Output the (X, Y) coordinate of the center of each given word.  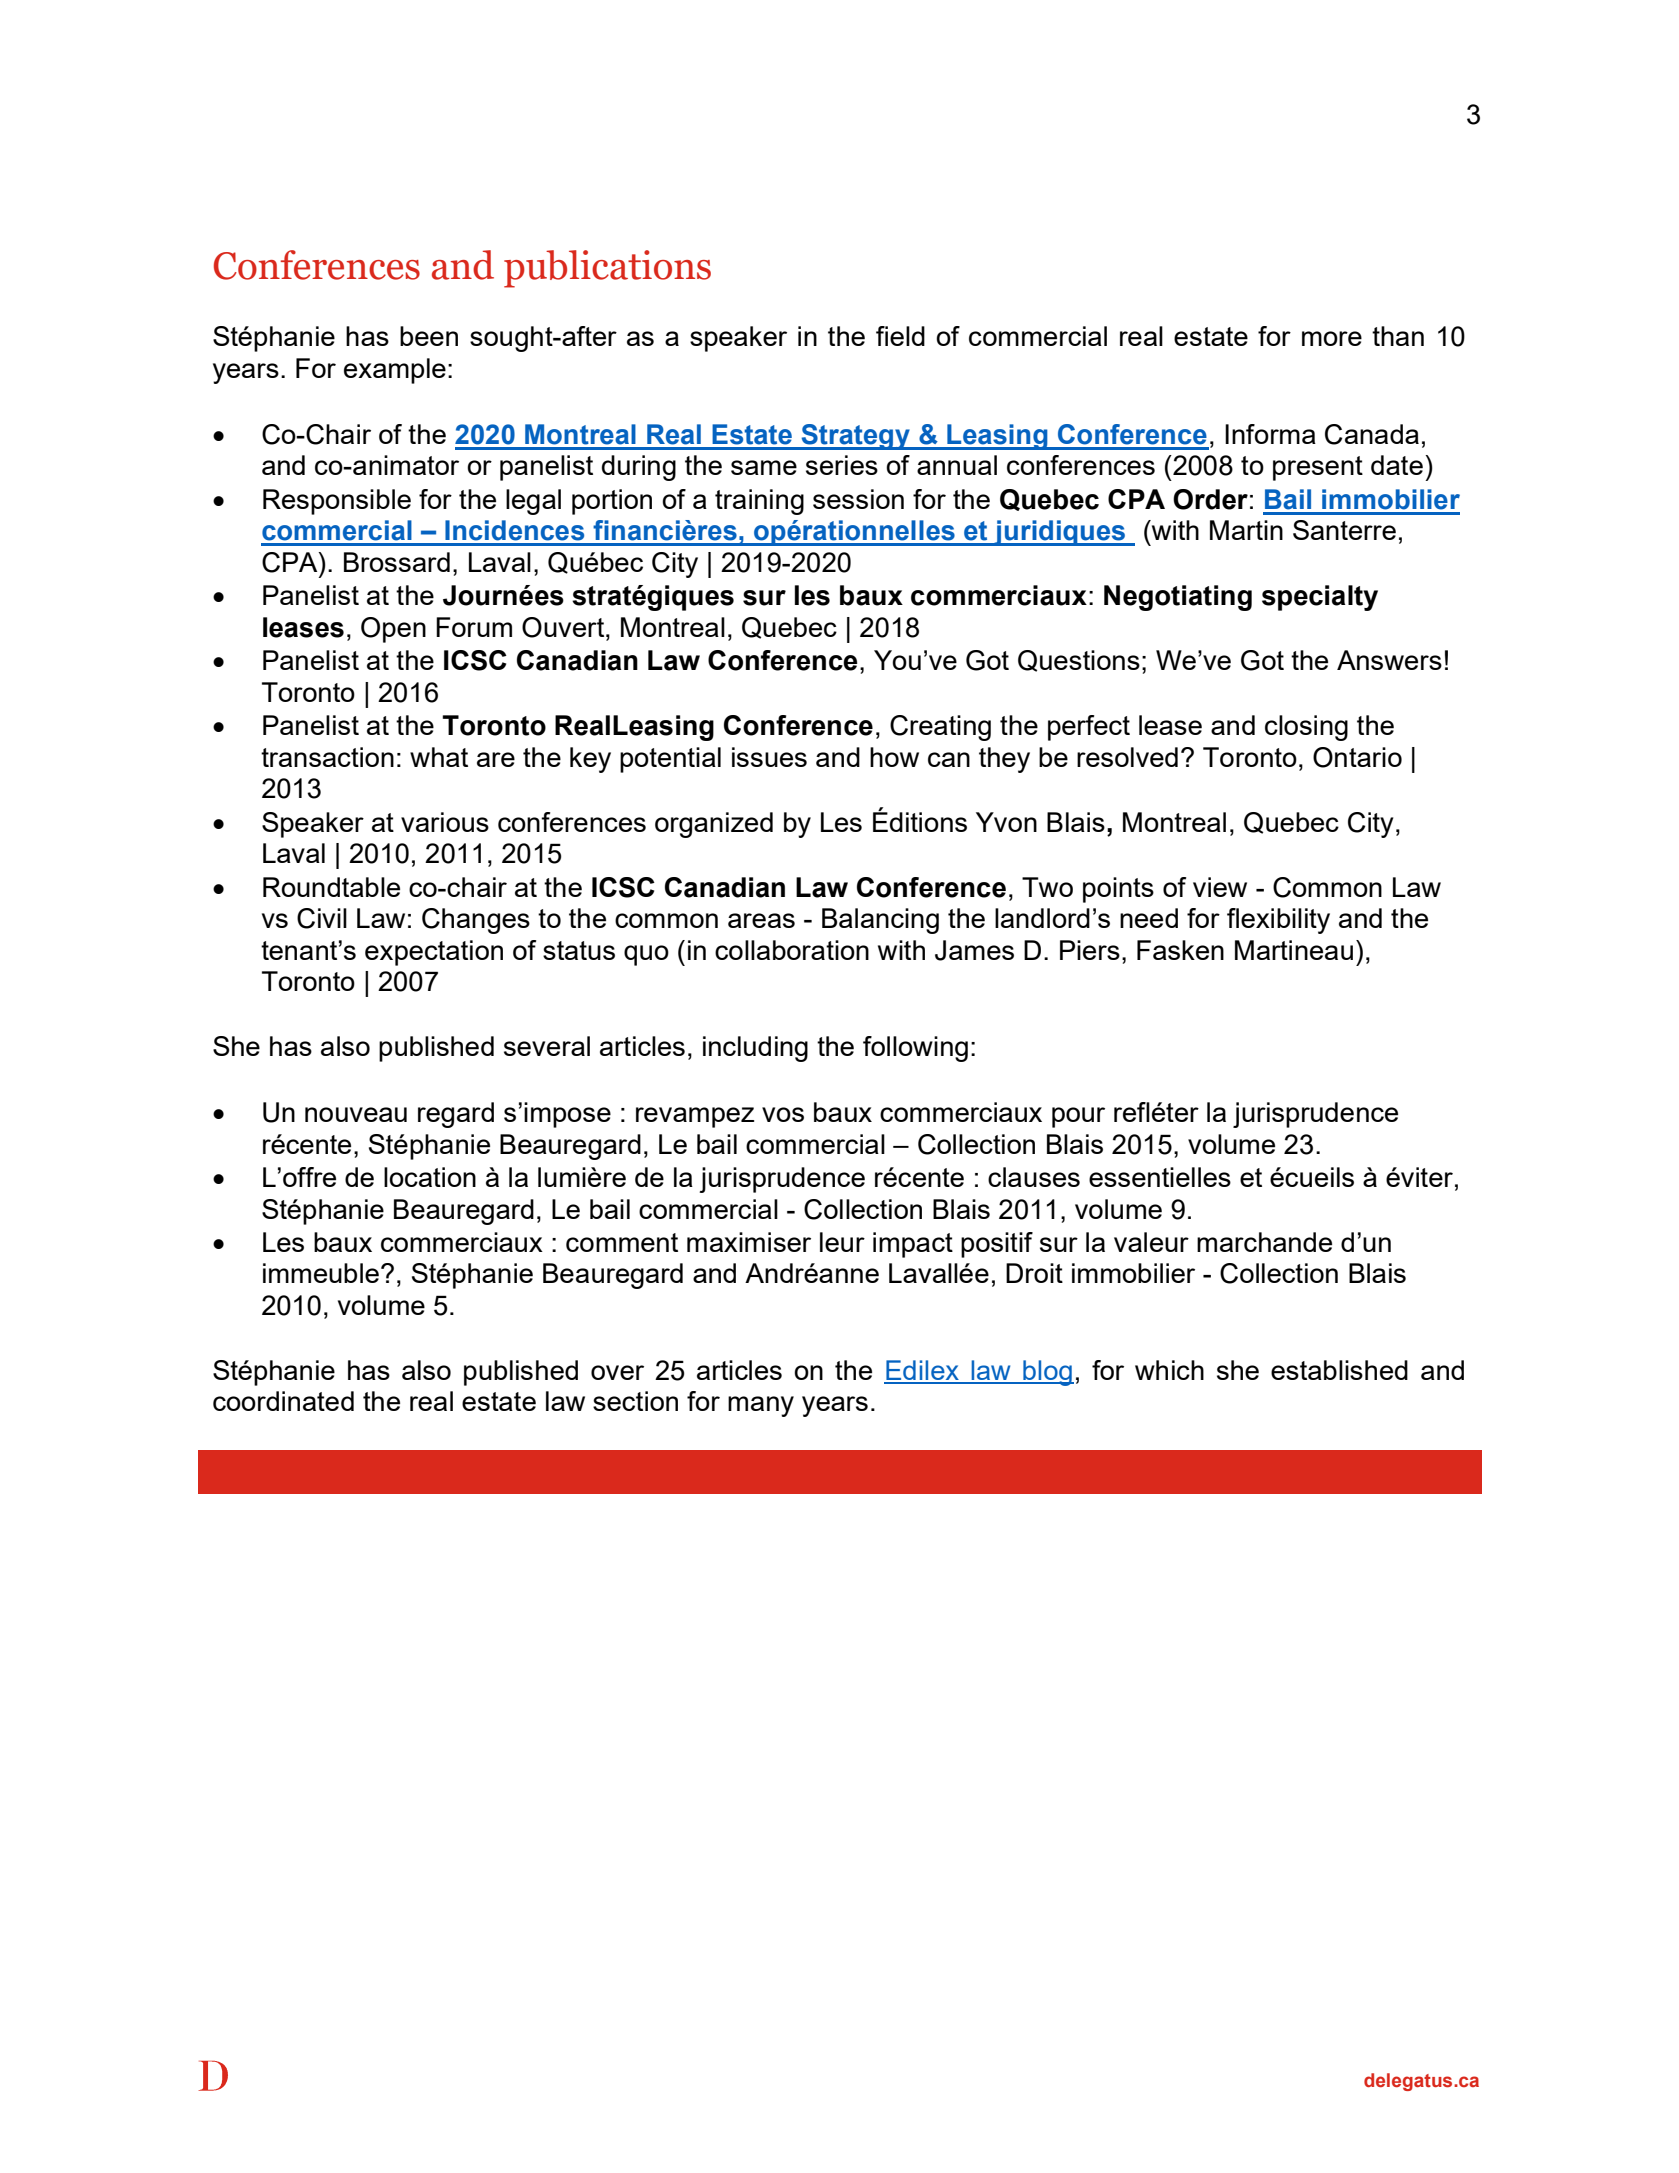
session (858, 499)
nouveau (356, 1114)
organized (714, 825)
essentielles (1160, 1177)
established (1339, 1370)
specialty (1320, 598)
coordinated (283, 1401)
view (1220, 887)
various (445, 822)
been (429, 336)
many (761, 1406)
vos (783, 1114)
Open (393, 630)
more (1332, 338)
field (900, 336)
